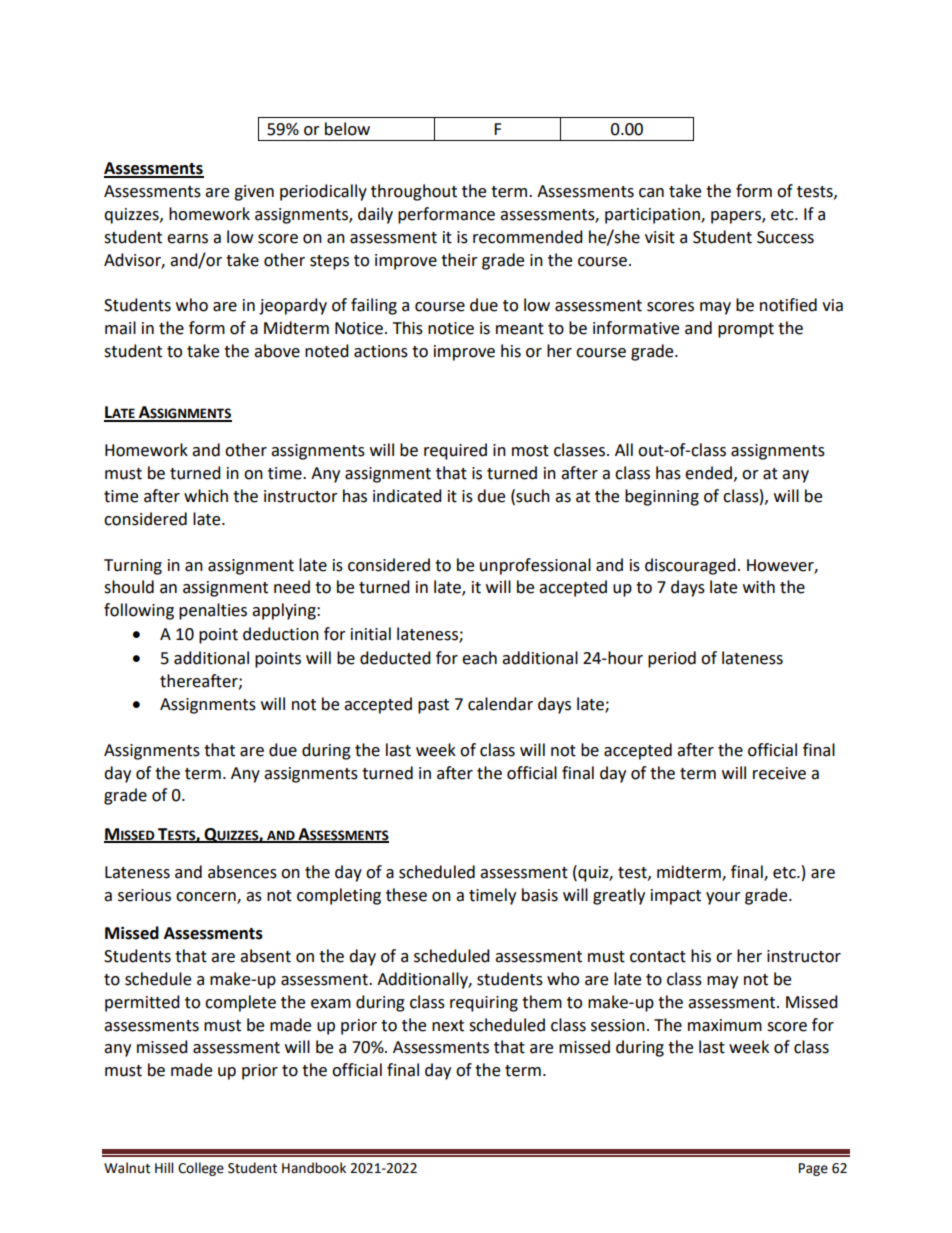 This document has height=1233, width=952. Describe the element at coordinates (455, 451) in the document. I see `required` at that location.
